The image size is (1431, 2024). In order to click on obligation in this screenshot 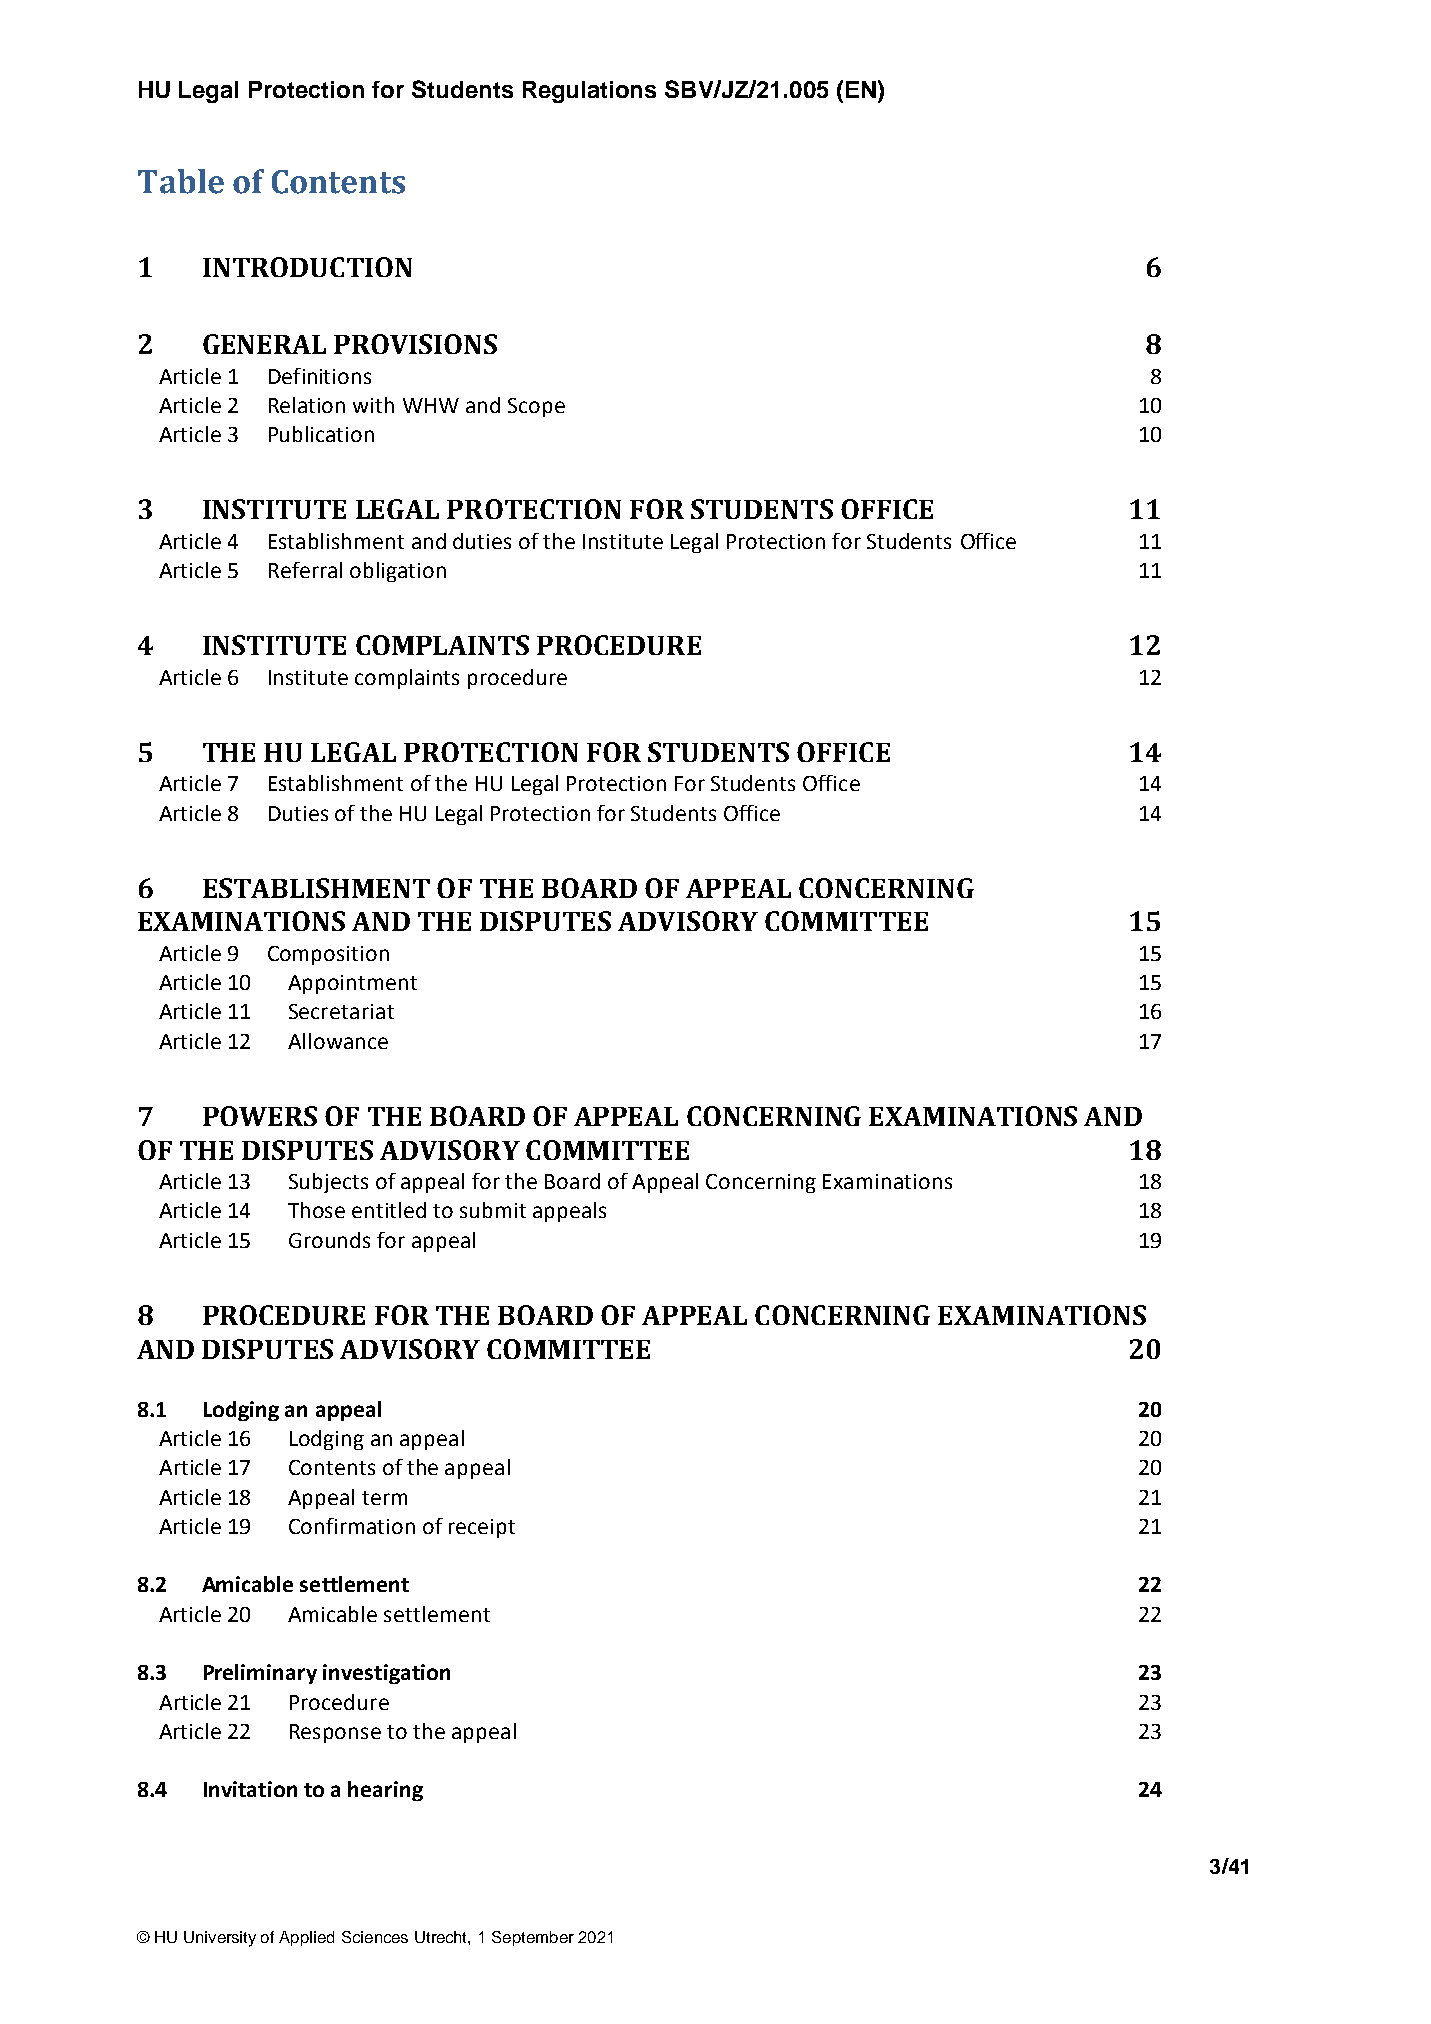, I will do `click(398, 572)`.
